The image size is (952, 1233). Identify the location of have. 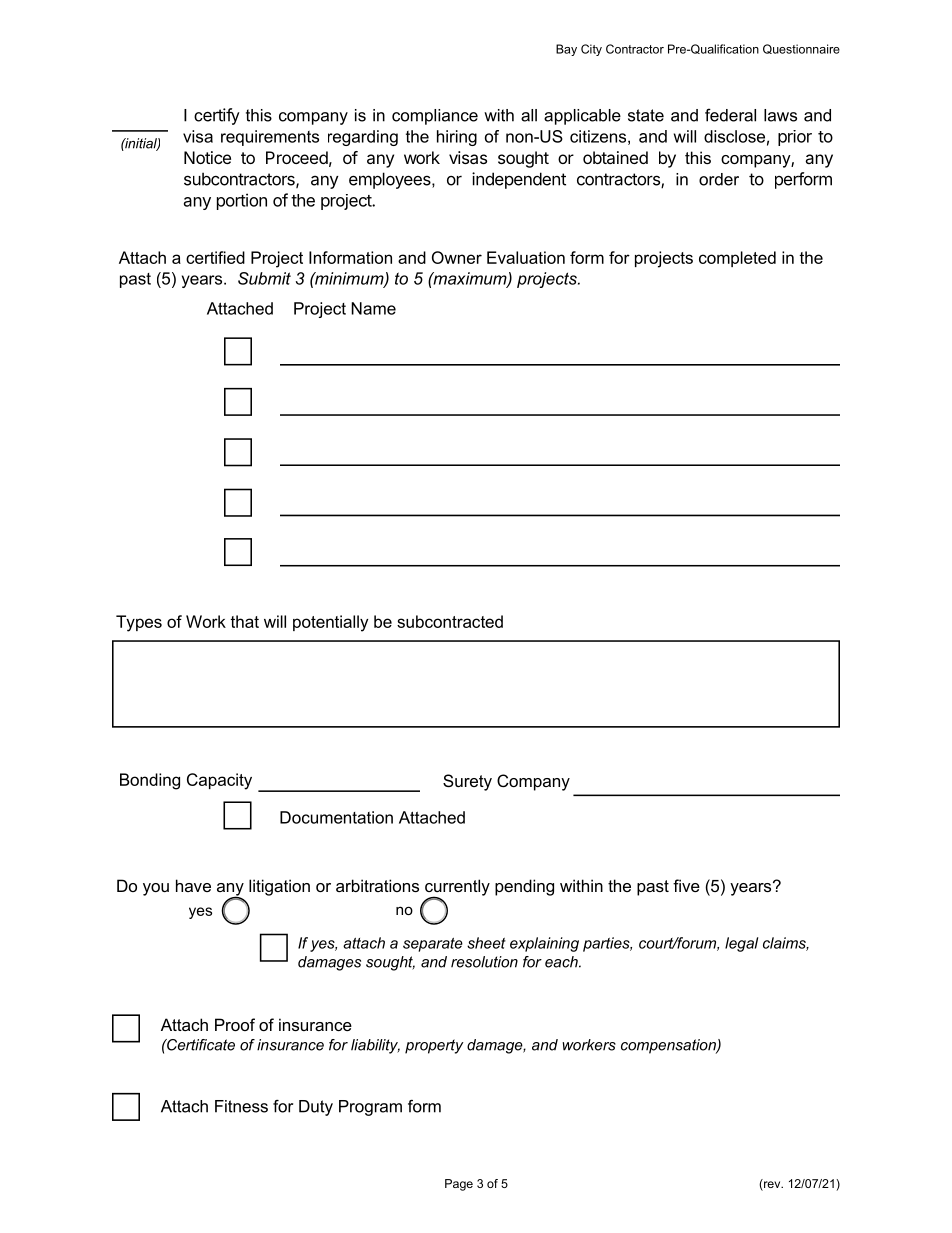
(193, 885).
